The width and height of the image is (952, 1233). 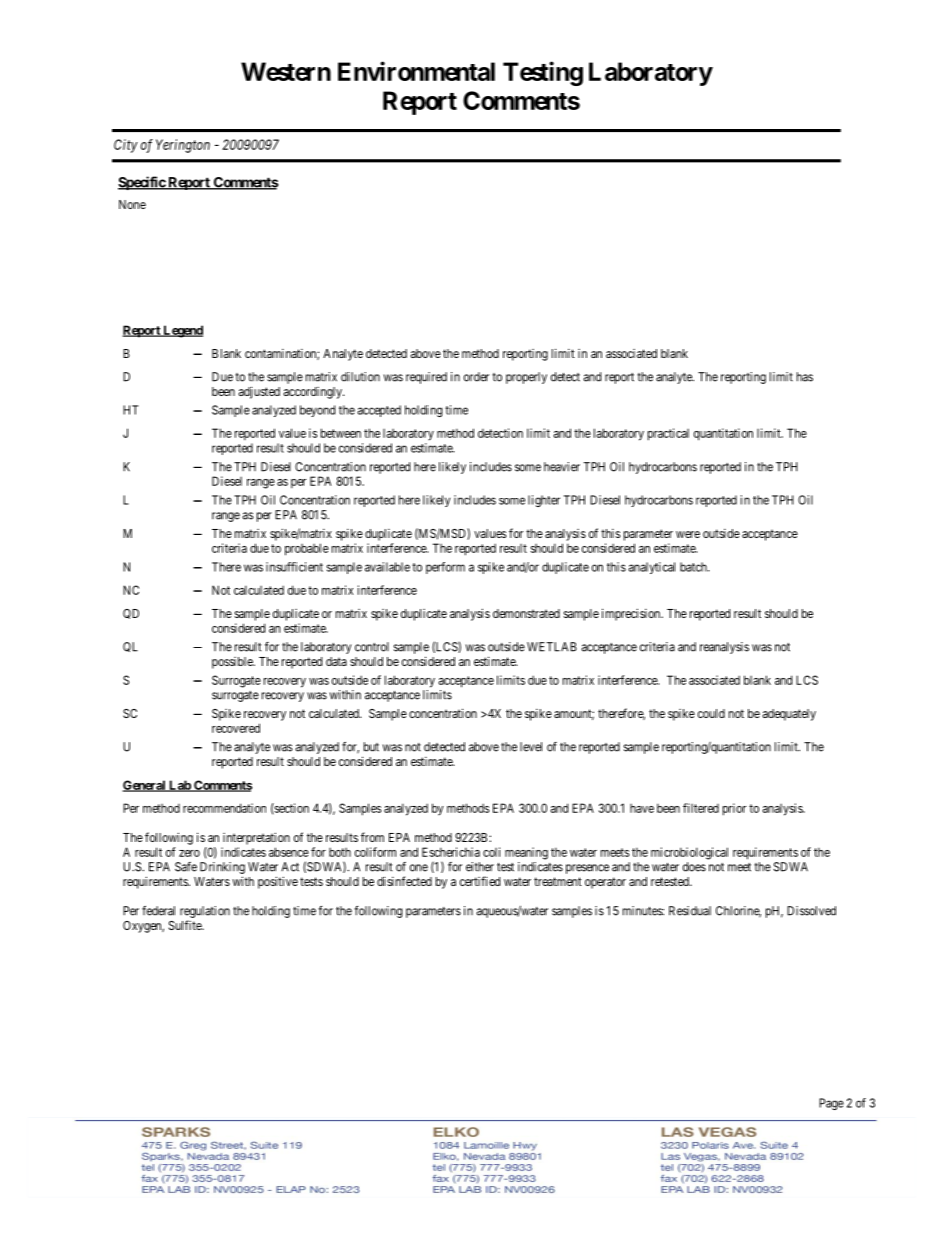 I want to click on batch, so click(x=694, y=567).
